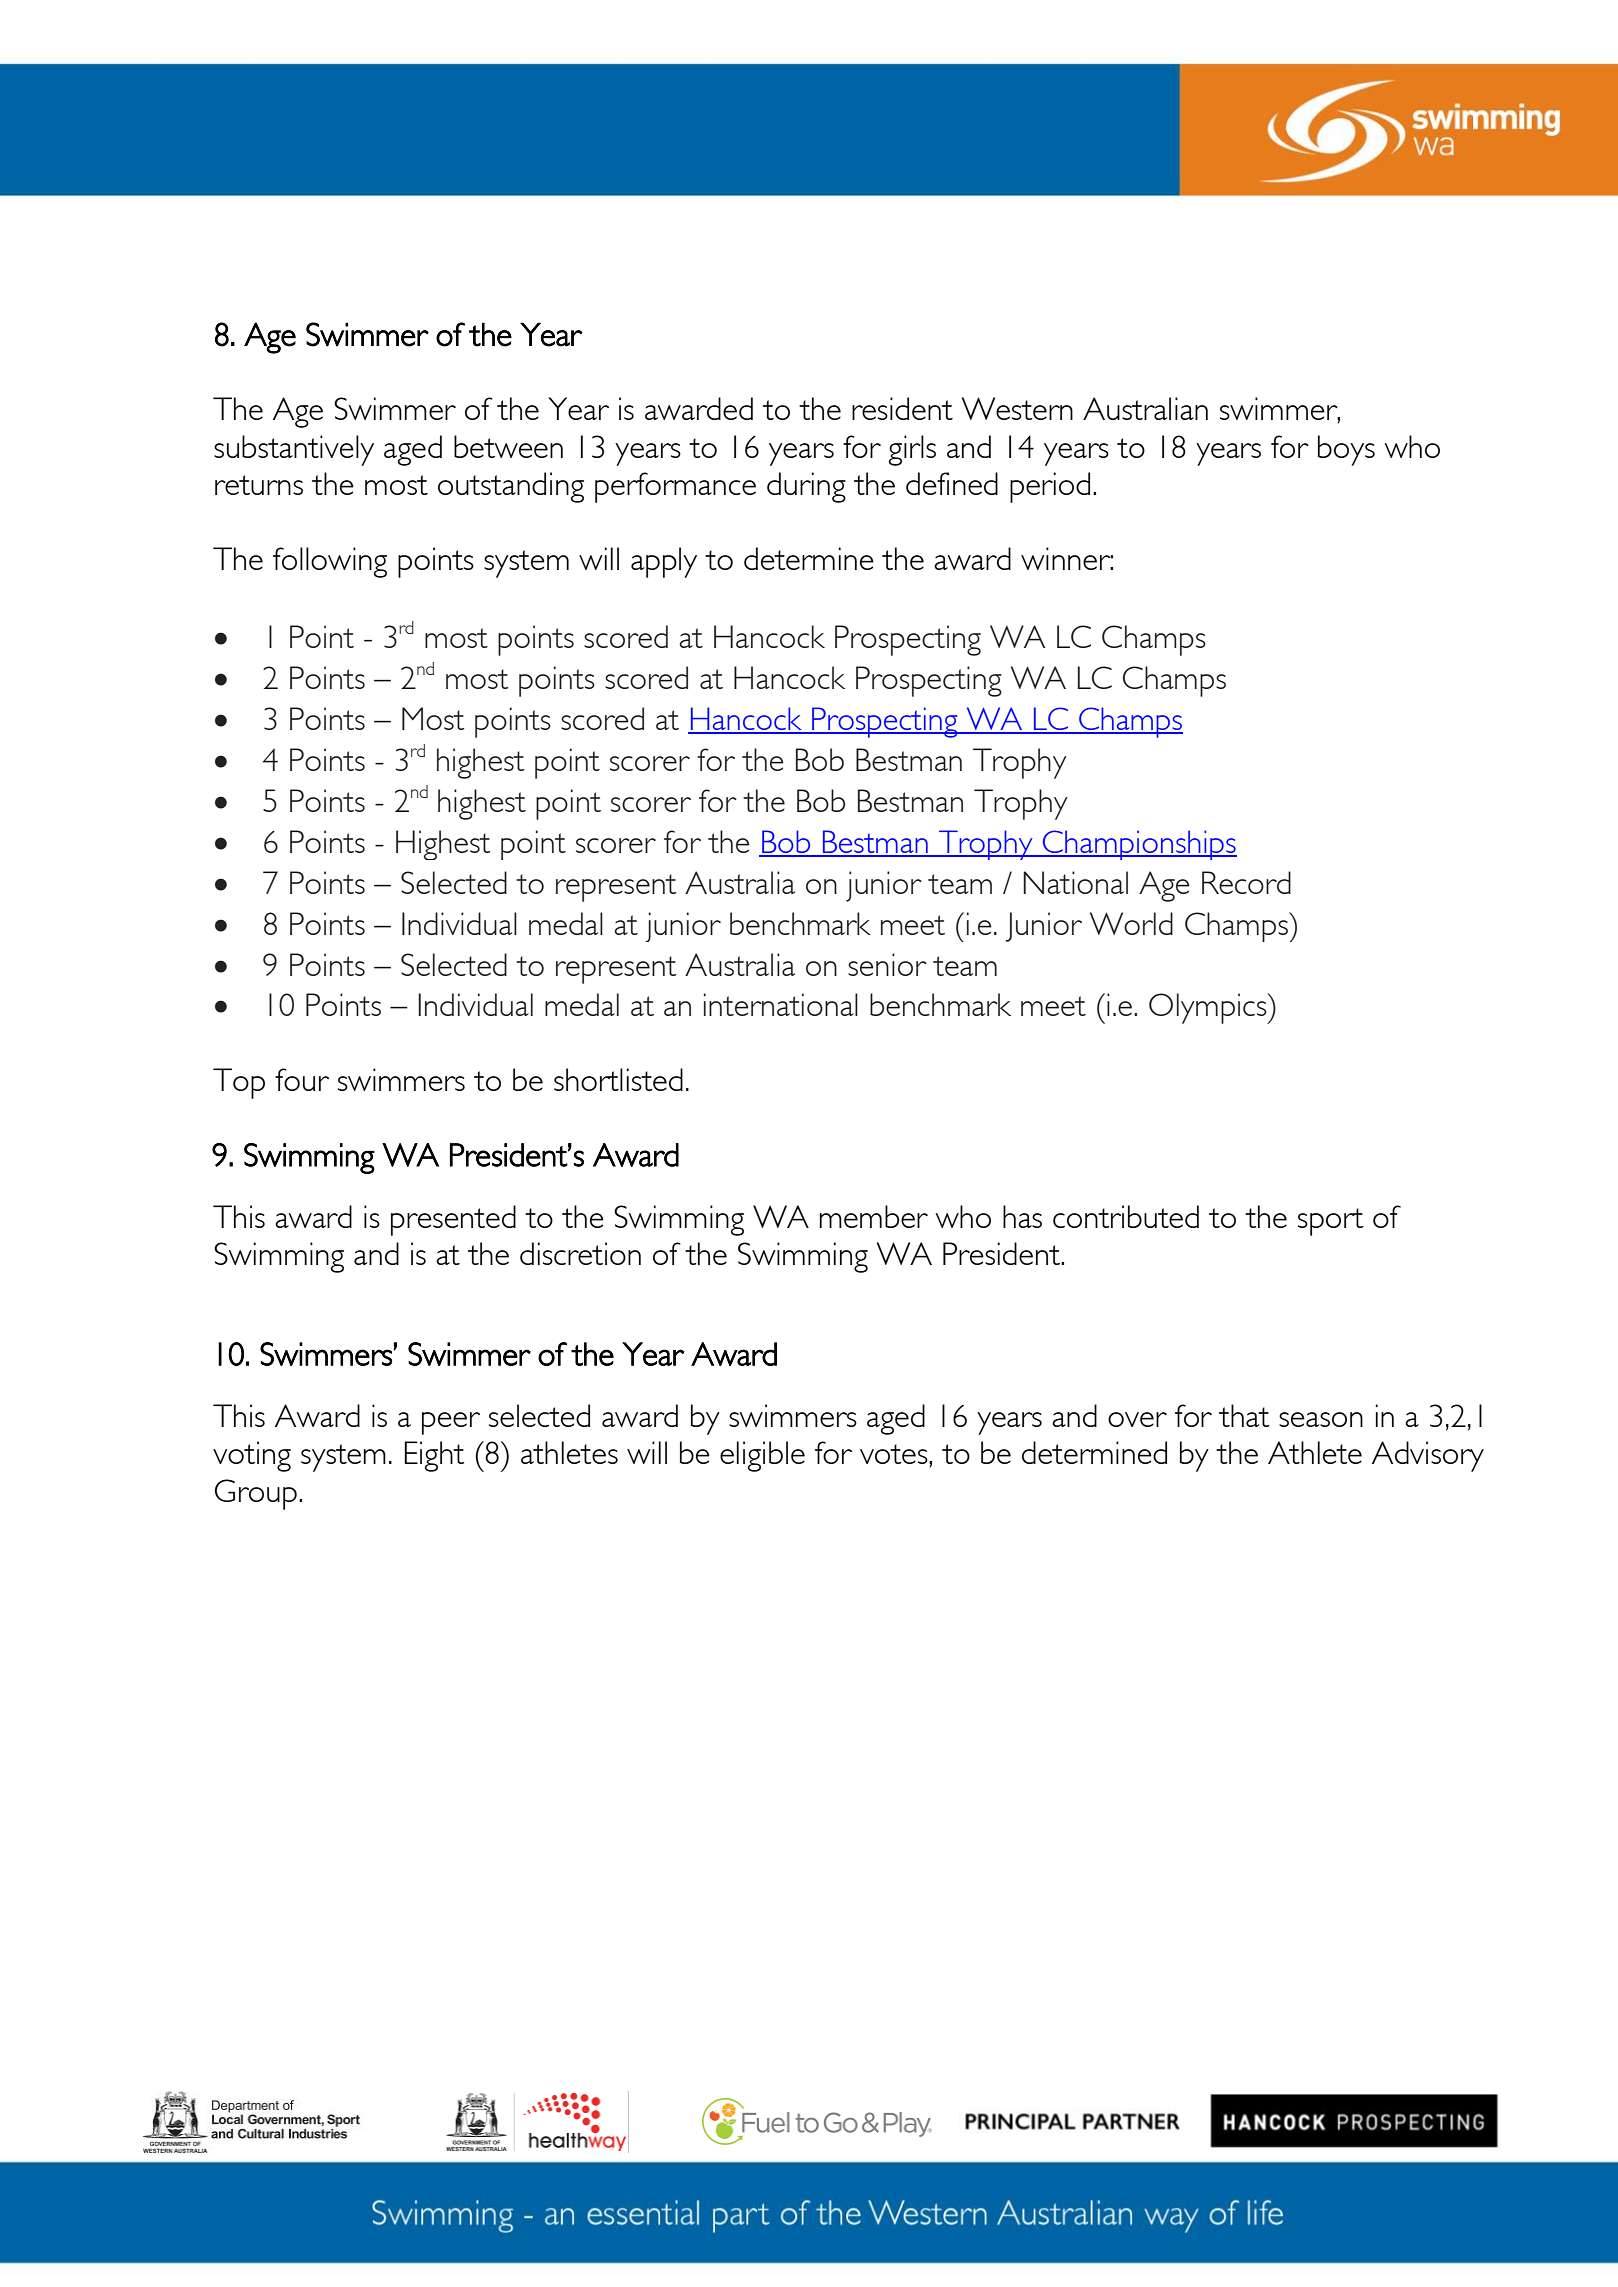  What do you see at coordinates (435, 1456) in the screenshot?
I see `Eight` at bounding box center [435, 1456].
